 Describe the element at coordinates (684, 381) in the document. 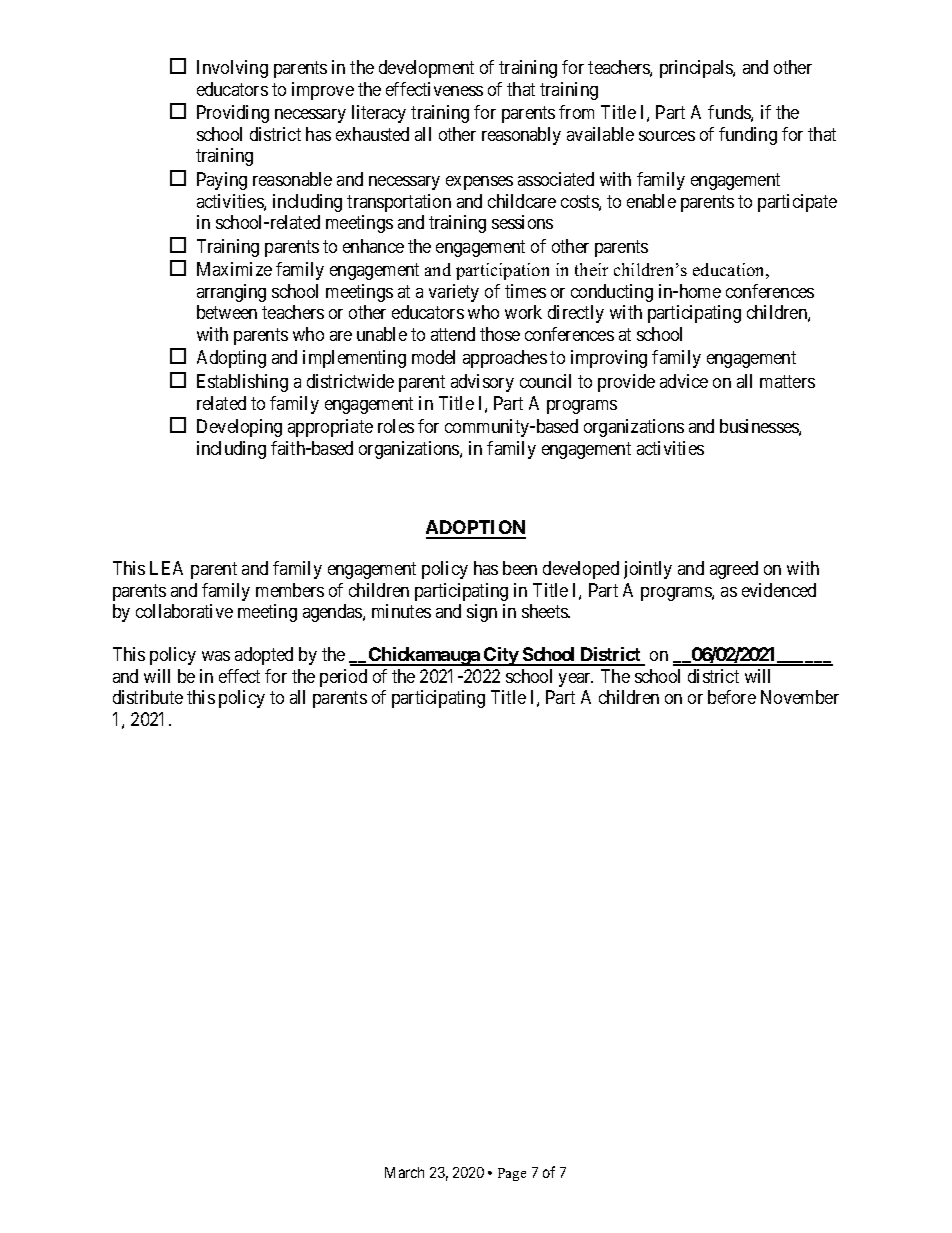

I see `advice` at that location.
